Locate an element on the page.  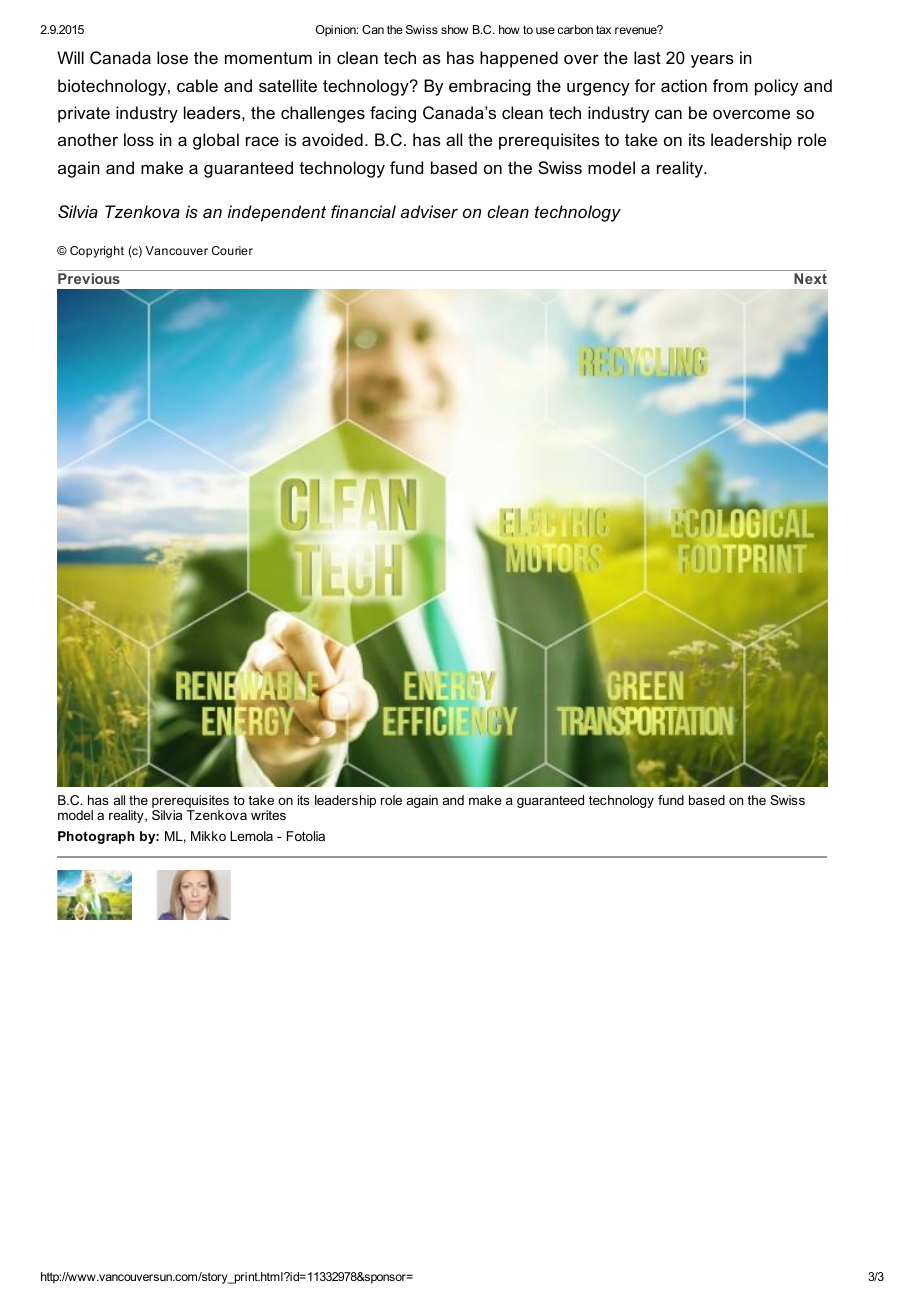
show is located at coordinates (454, 29).
